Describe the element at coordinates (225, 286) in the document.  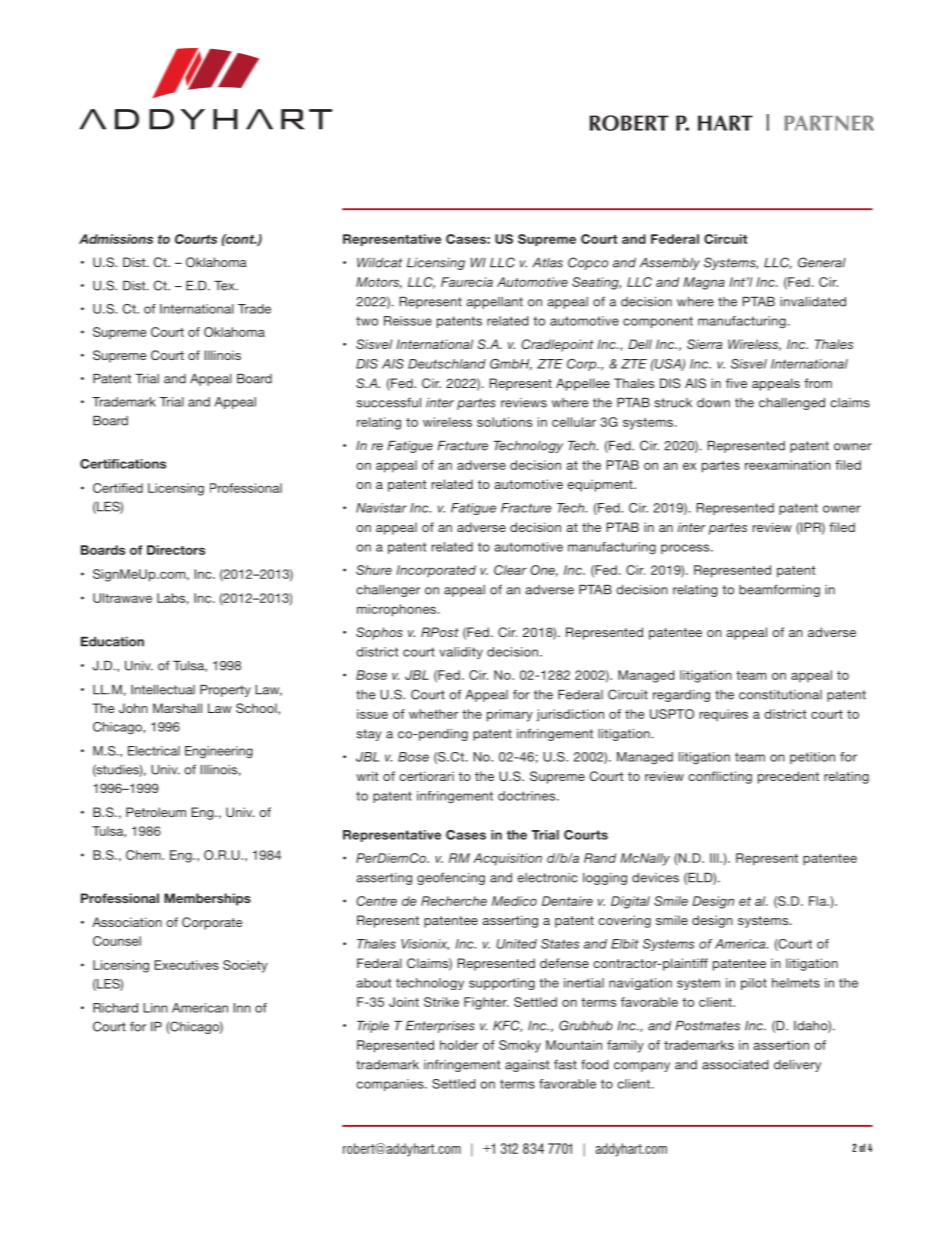
I see `Tex` at that location.
